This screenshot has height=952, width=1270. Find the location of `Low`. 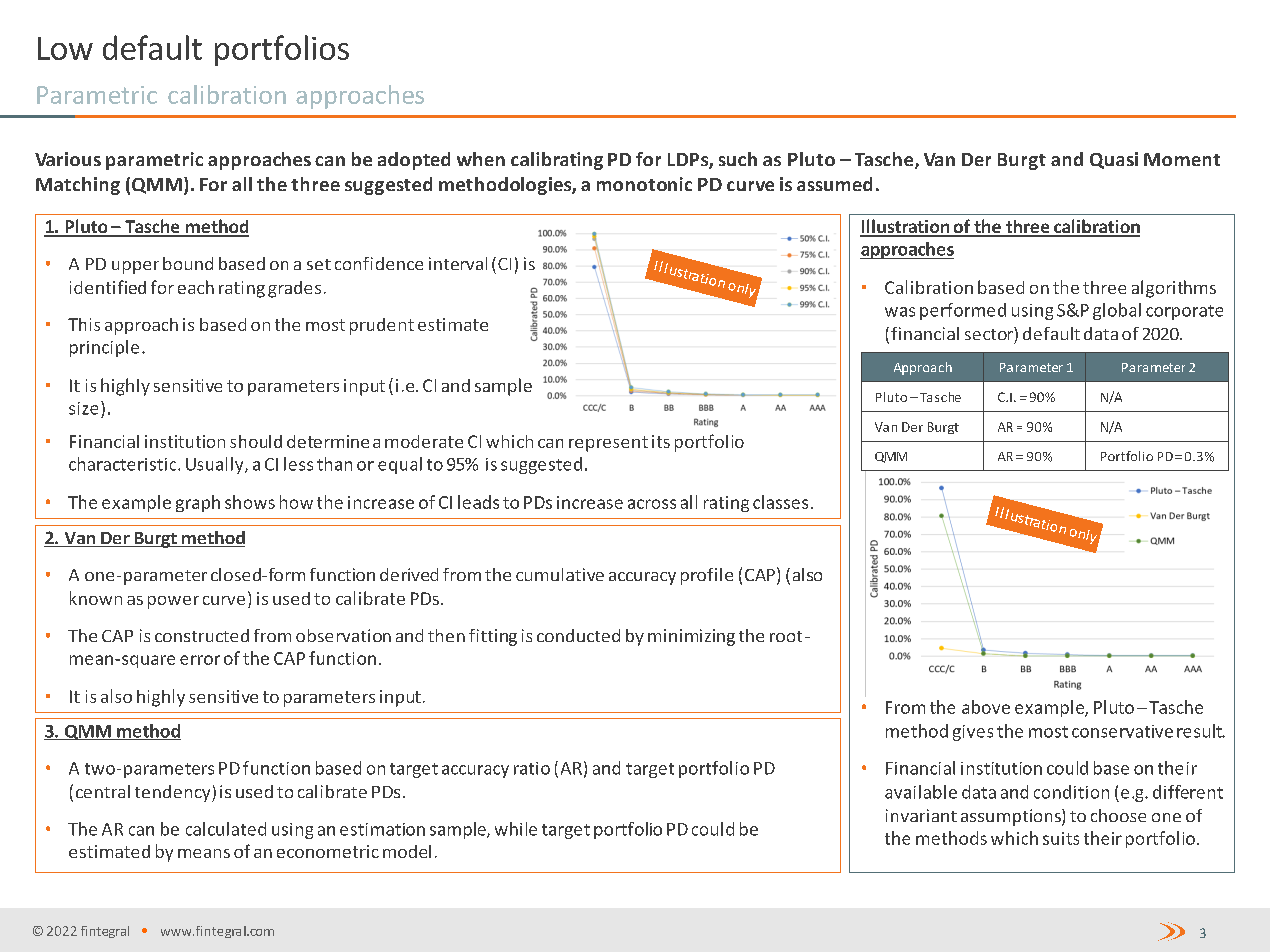

Low is located at coordinates (65, 48).
